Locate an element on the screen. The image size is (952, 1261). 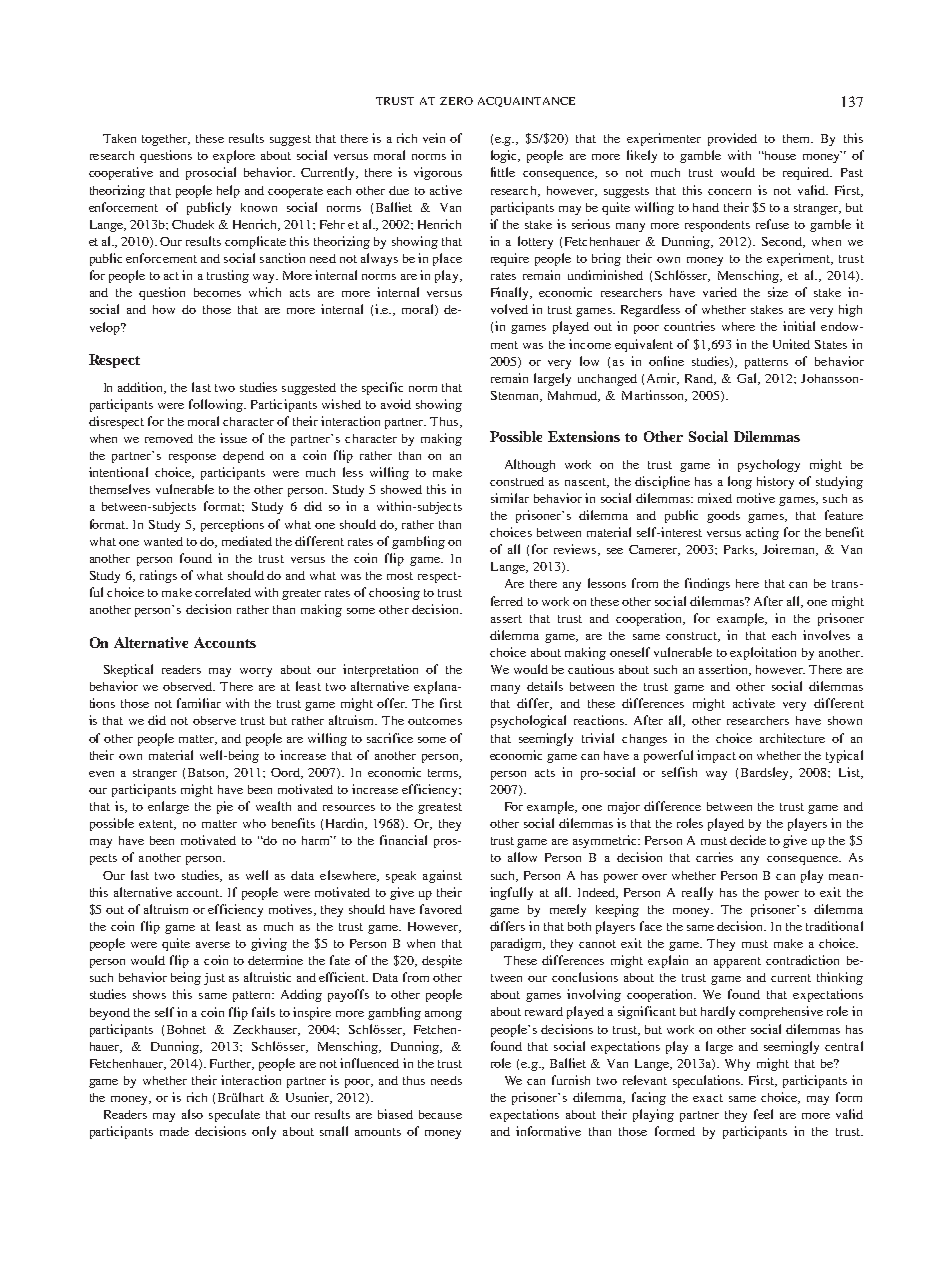
feel is located at coordinates (763, 1114).
